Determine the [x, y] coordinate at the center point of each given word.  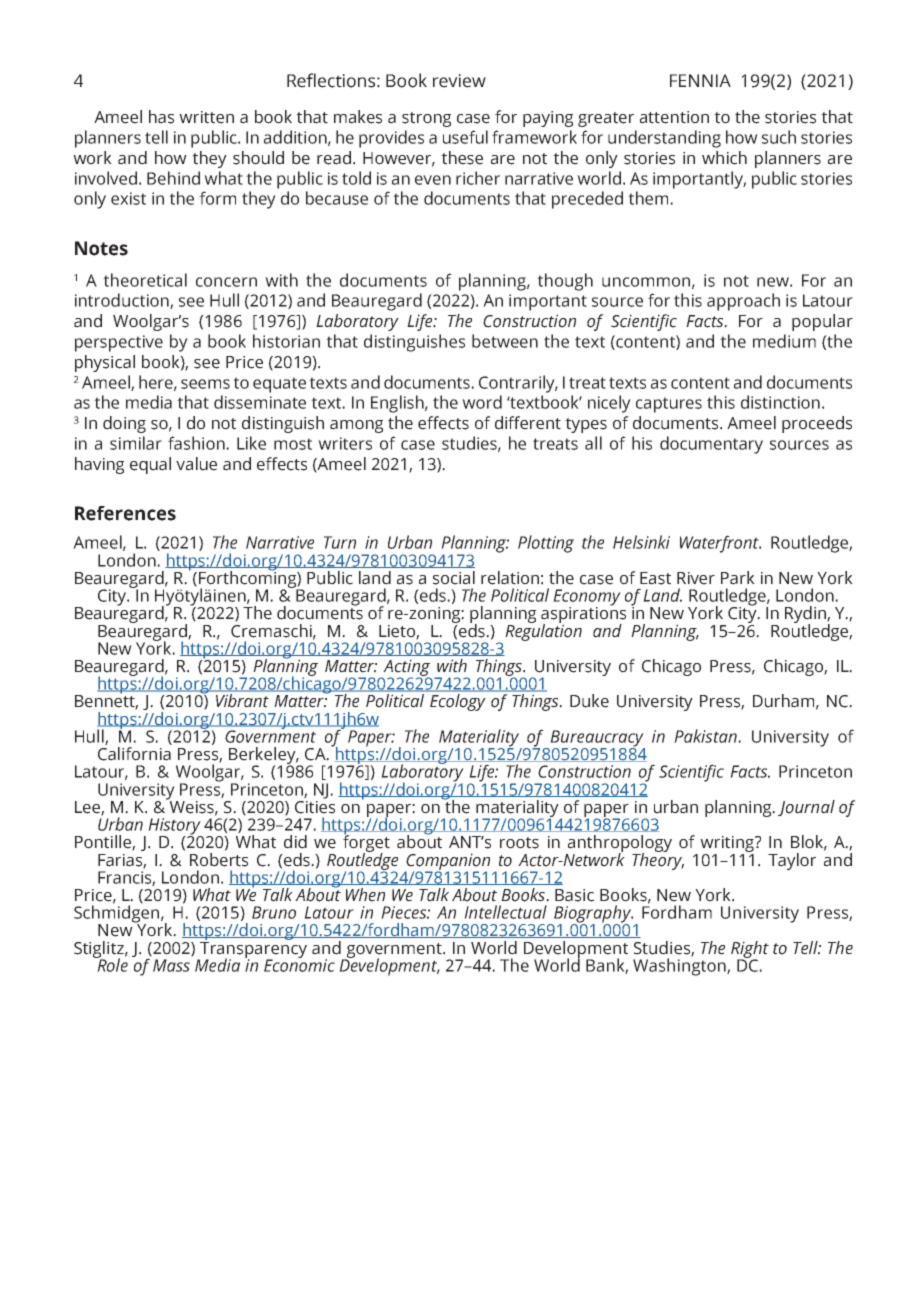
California [134, 754]
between [505, 341]
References [125, 513]
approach [743, 302]
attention [674, 117]
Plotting [546, 544]
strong [426, 119]
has [161, 117]
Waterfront [720, 544]
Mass [171, 965]
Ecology [457, 702]
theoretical [145, 280]
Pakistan [706, 736]
